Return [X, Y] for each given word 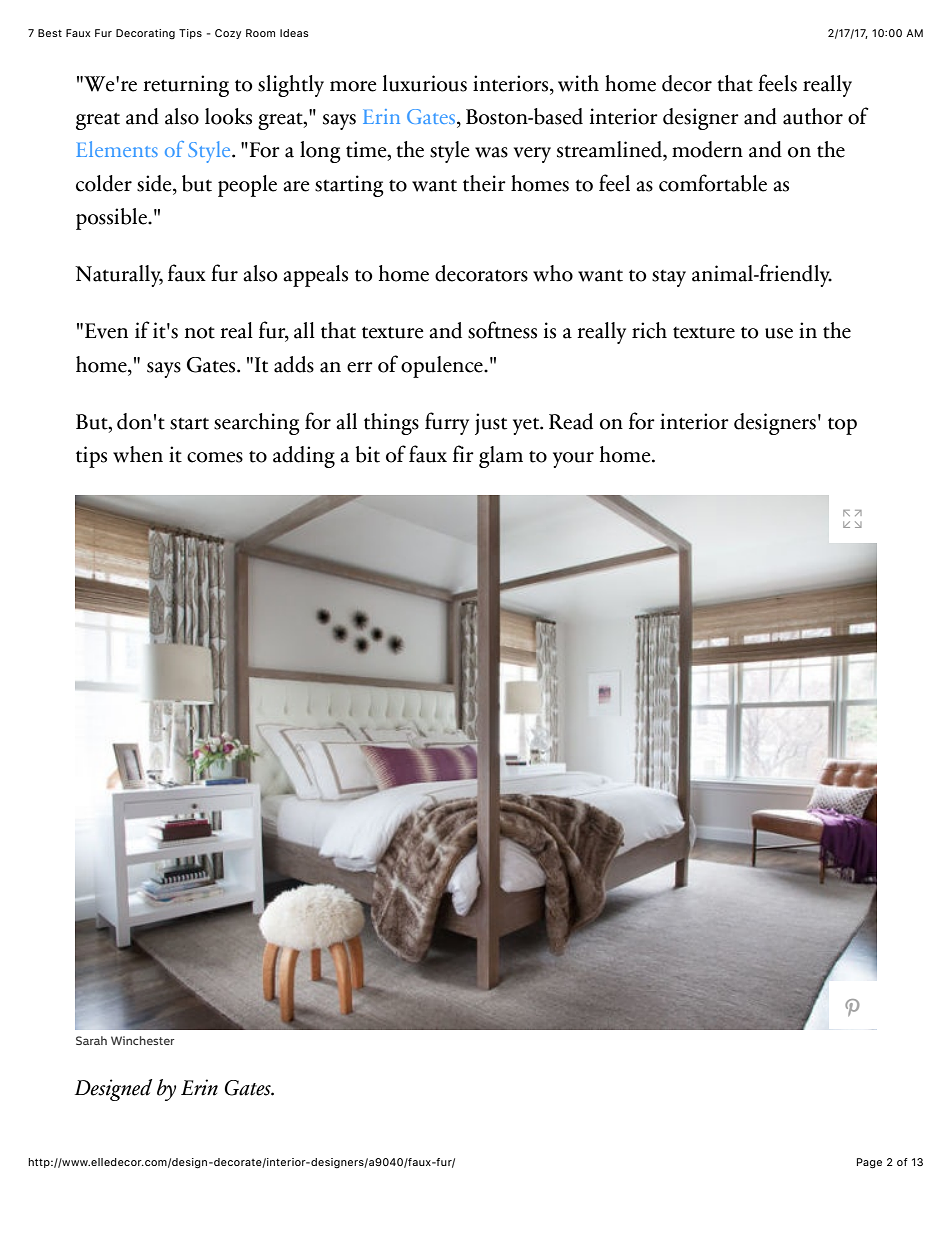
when [138, 454]
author [813, 116]
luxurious [425, 83]
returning [186, 86]
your [573, 460]
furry [447, 423]
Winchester [142, 1040]
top [842, 426]
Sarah [91, 1040]
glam [501, 457]
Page [869, 1163]
